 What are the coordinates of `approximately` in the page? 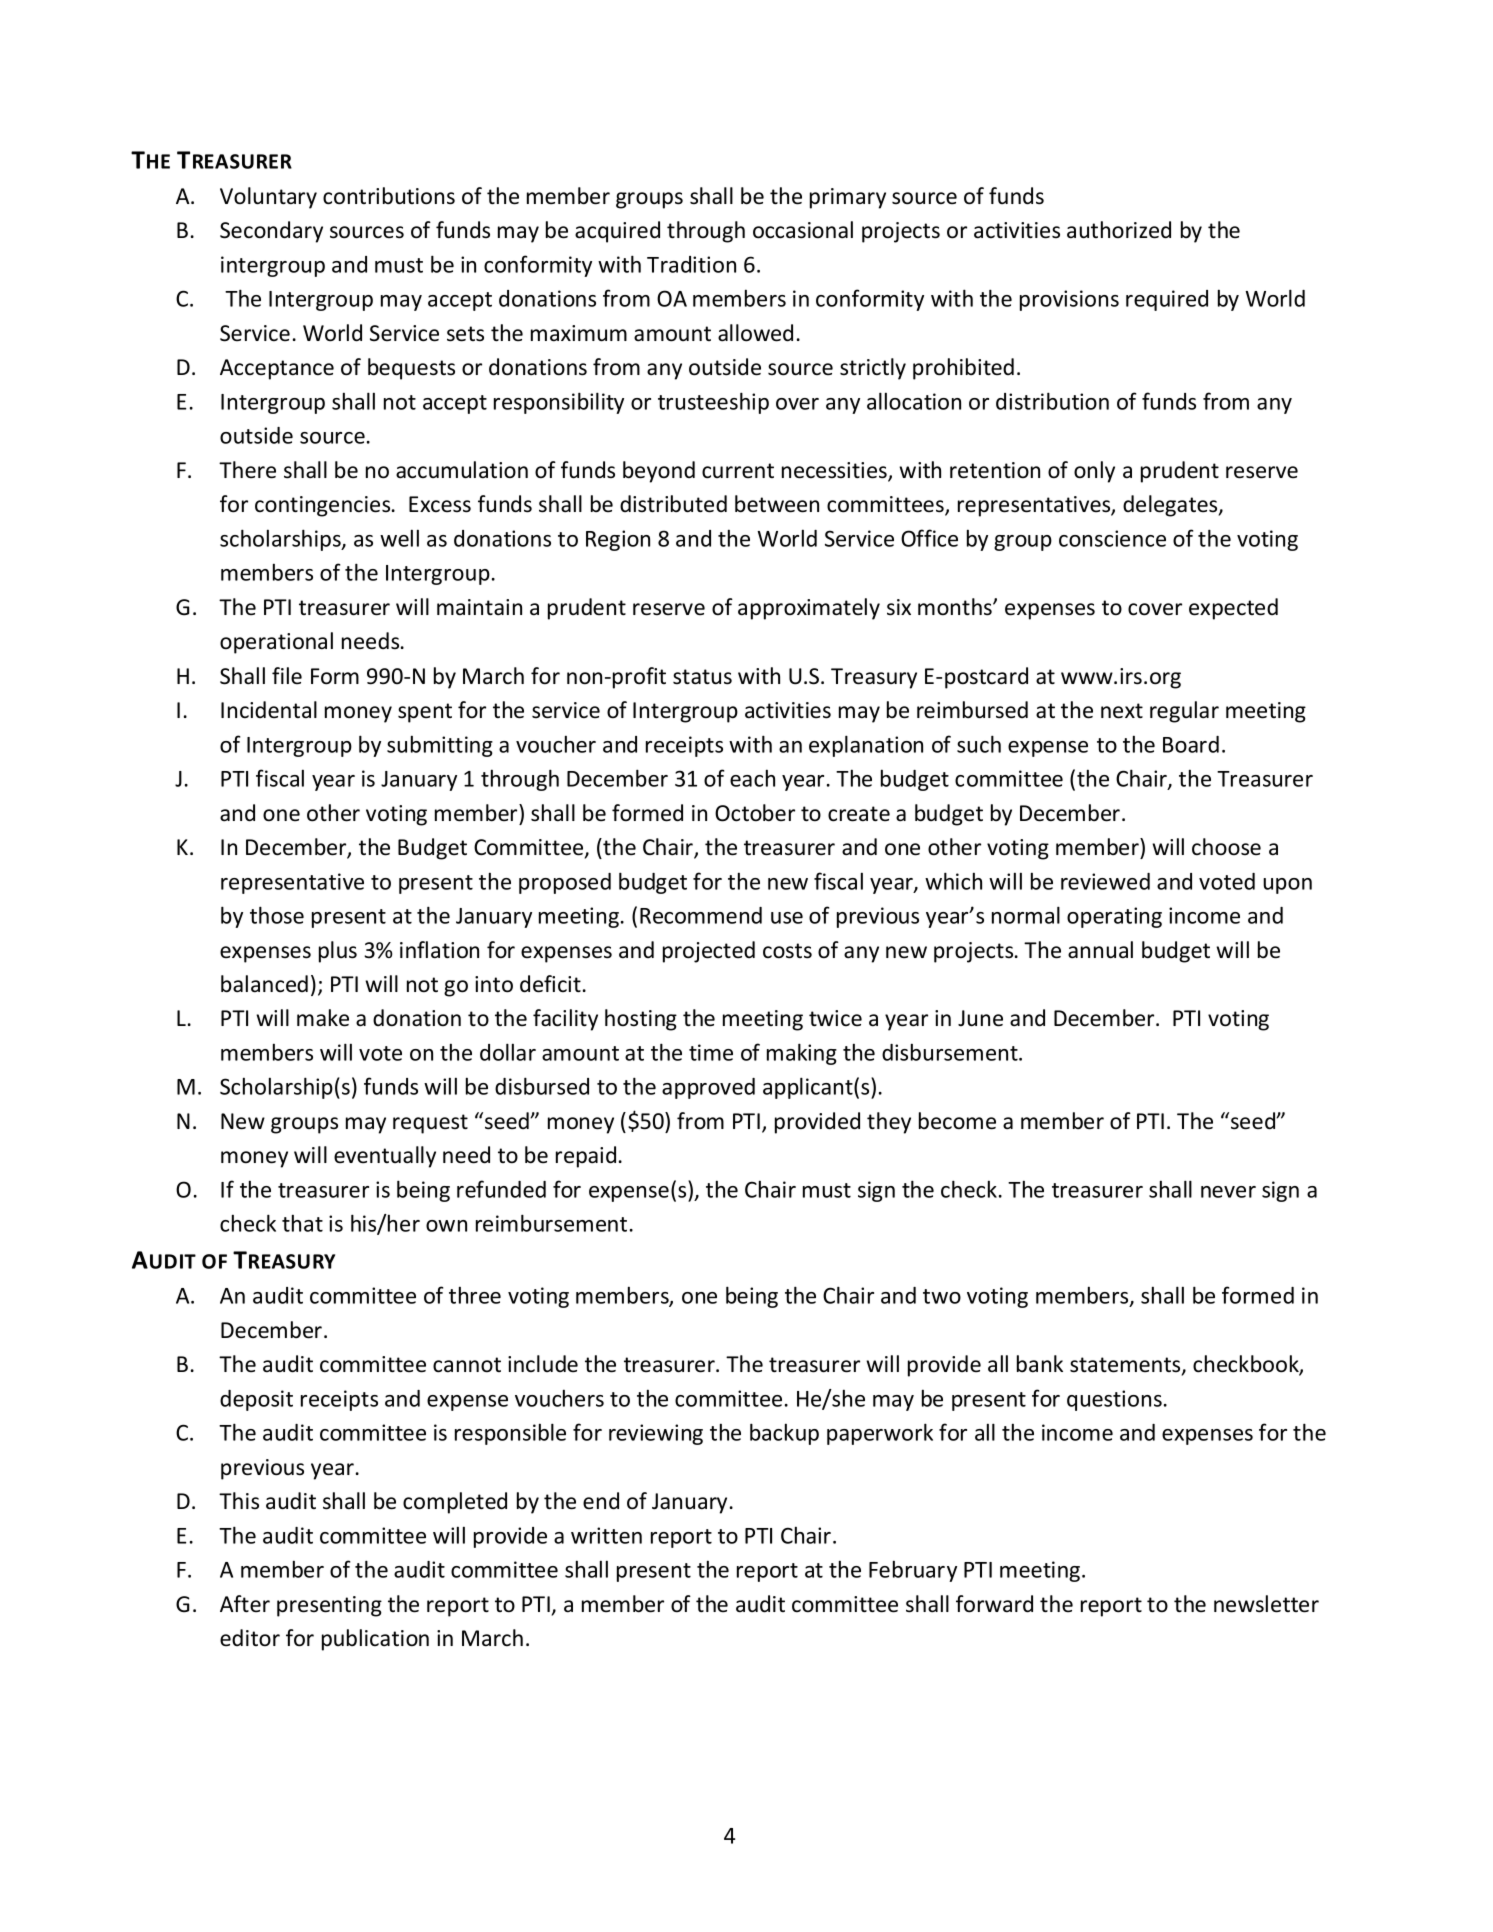 It's located at (809, 609).
